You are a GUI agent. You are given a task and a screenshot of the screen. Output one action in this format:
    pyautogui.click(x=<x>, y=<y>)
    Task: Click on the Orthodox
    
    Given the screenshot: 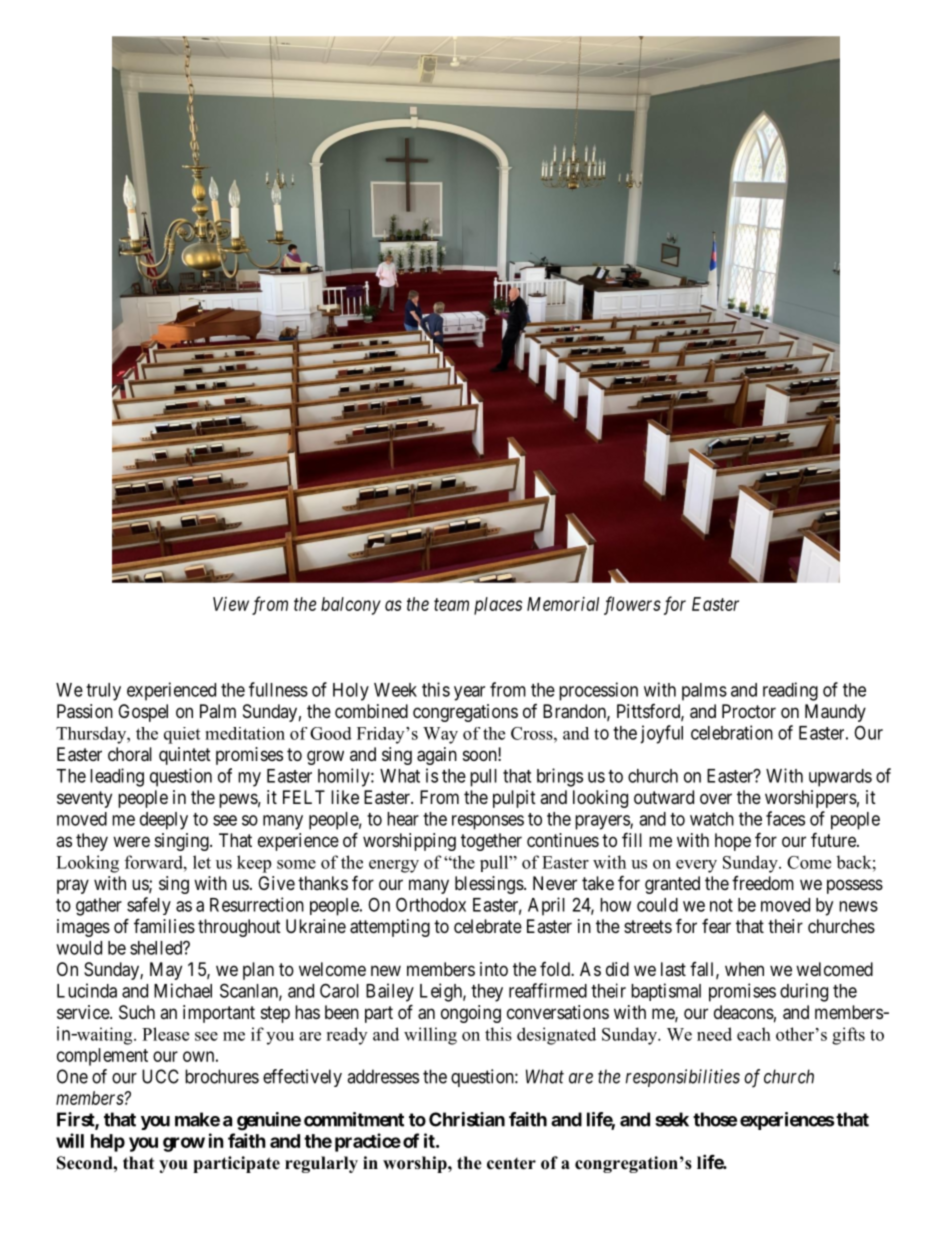 What is the action you would take?
    pyautogui.click(x=431, y=904)
